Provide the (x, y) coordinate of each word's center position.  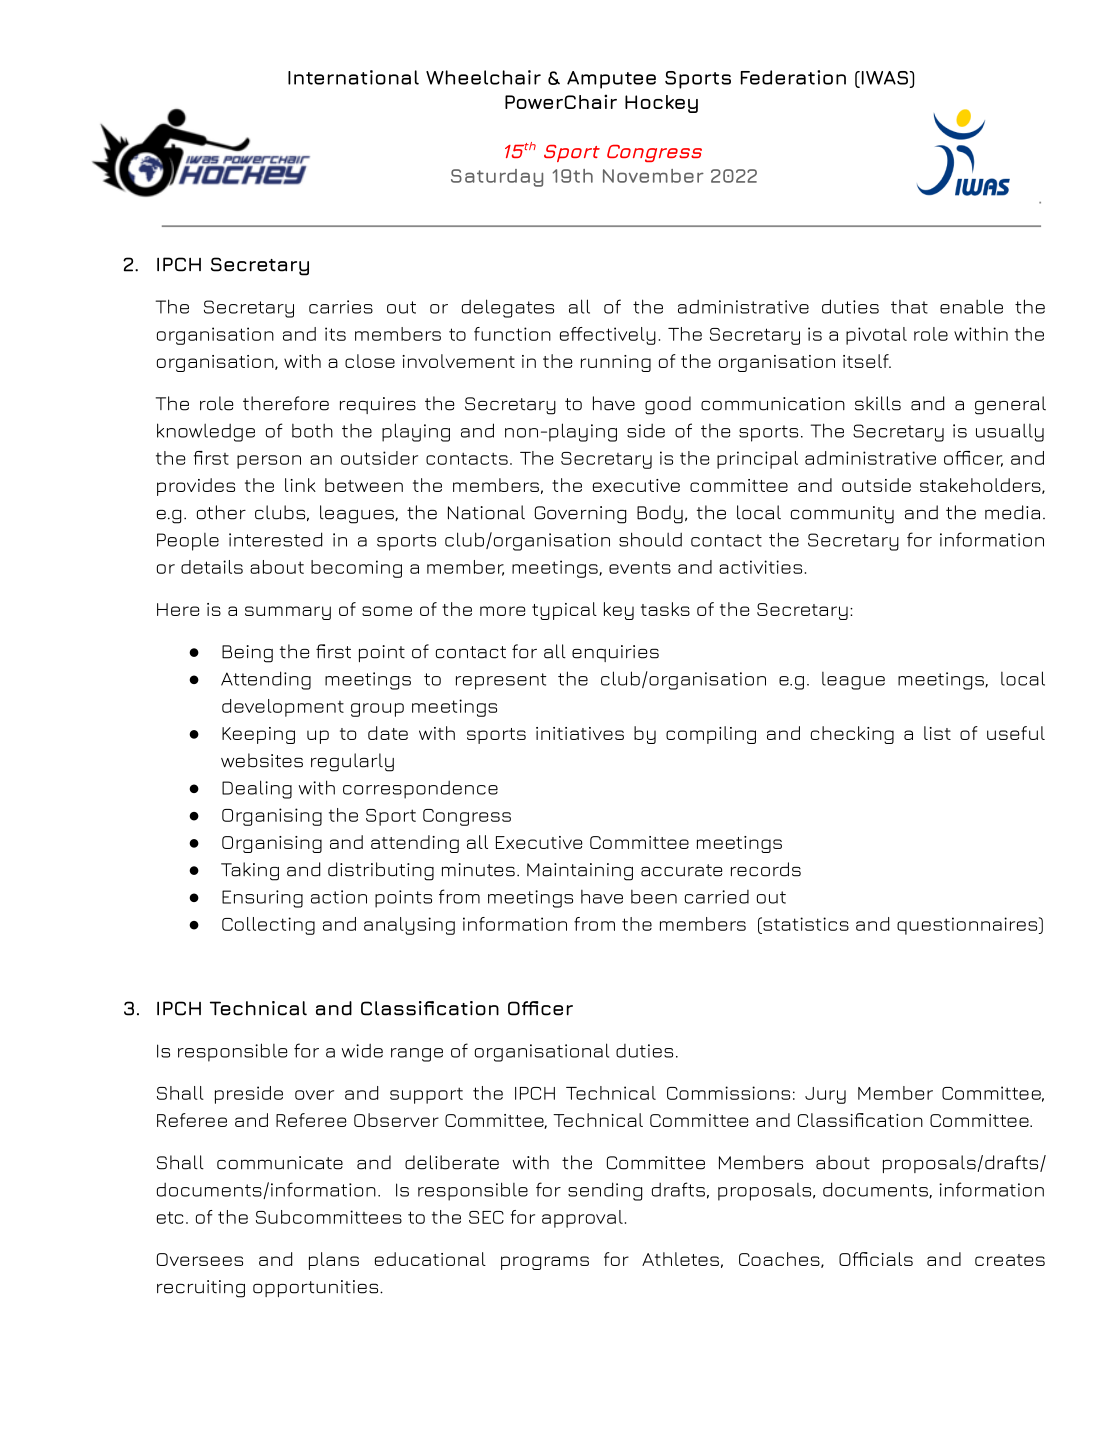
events (640, 567)
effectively (608, 336)
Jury (825, 1095)
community (842, 515)
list (937, 733)
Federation (793, 77)
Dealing (257, 789)
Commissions (728, 1093)
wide (362, 1050)
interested (275, 539)
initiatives (580, 733)
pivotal (876, 336)
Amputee (611, 80)
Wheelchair (483, 77)
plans (334, 1261)
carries (341, 307)
